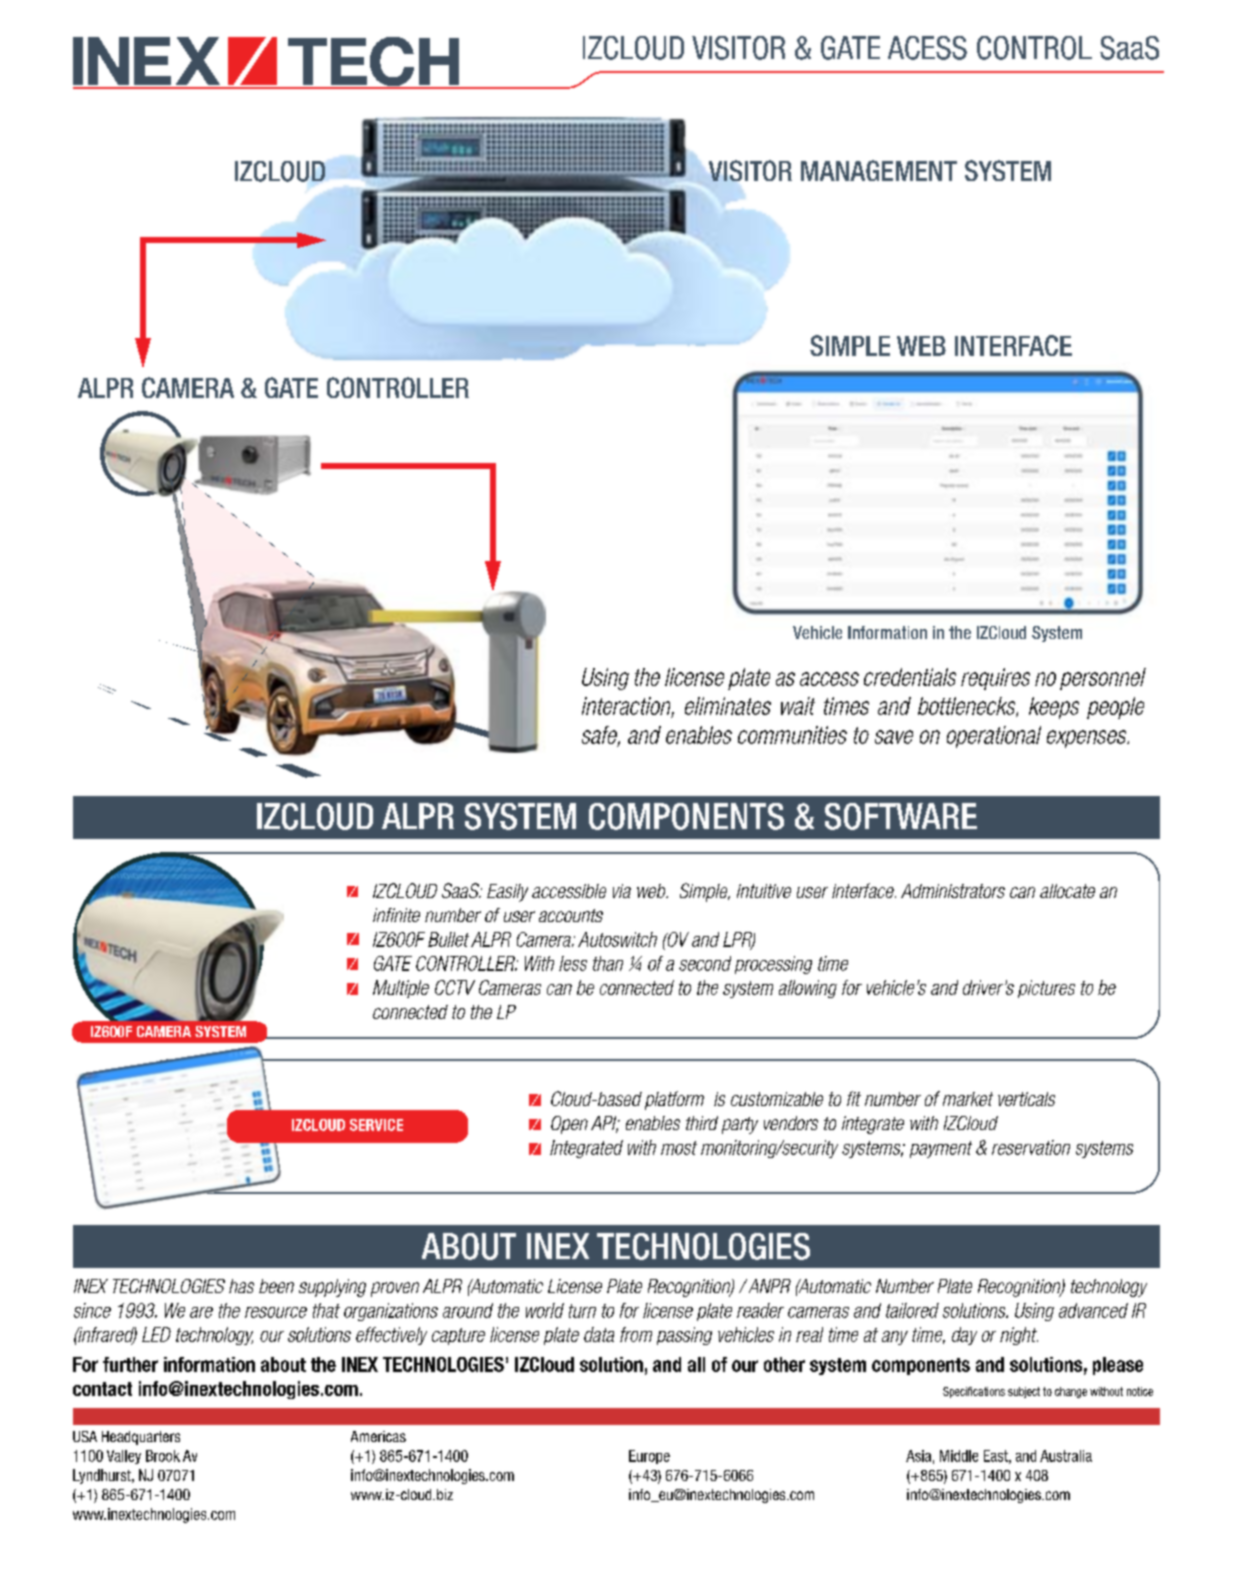  What do you see at coordinates (927, 48) in the screenshot?
I see `ACESS` at bounding box center [927, 48].
